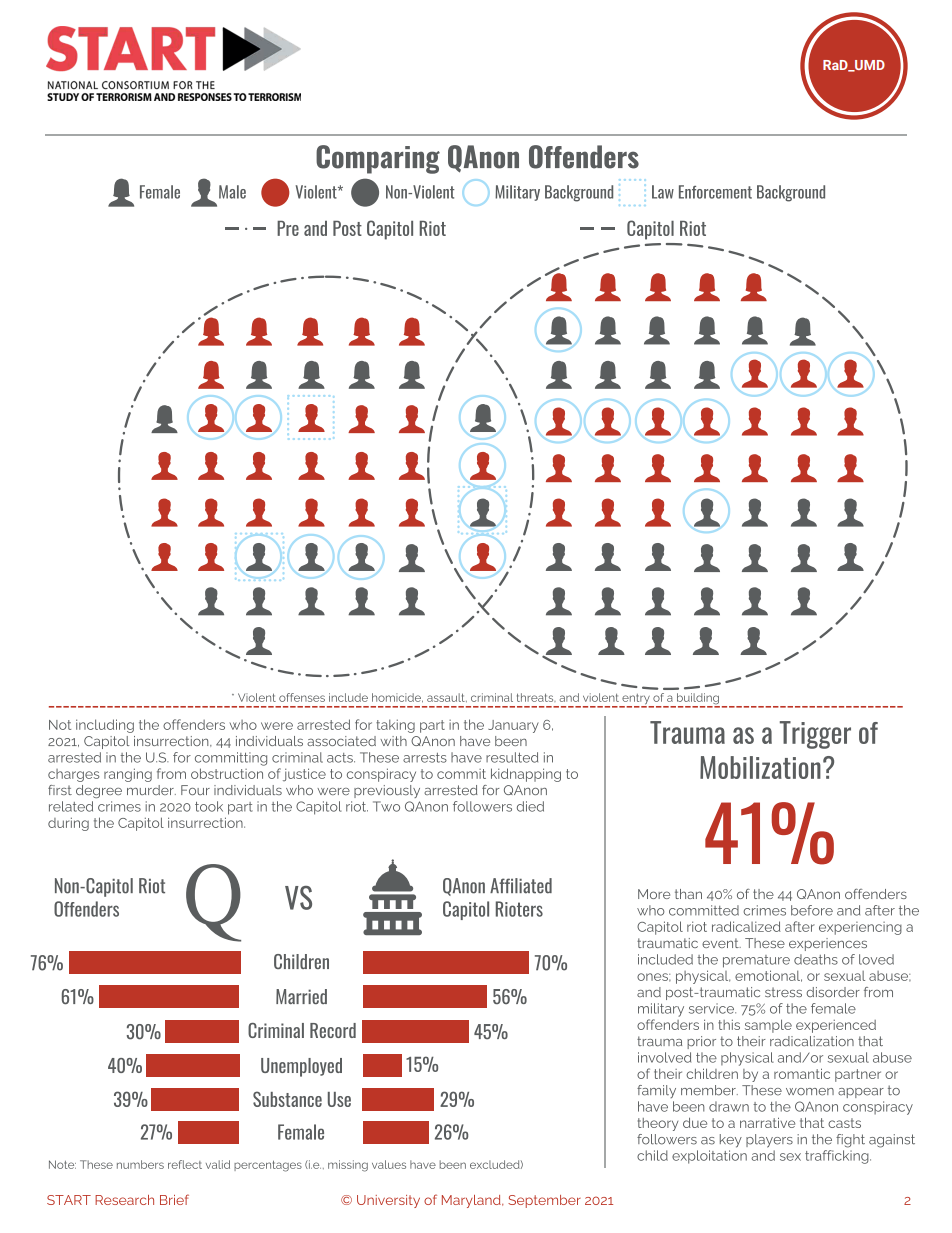 This image has width=952, height=1233. I want to click on Comparing, so click(378, 159).
